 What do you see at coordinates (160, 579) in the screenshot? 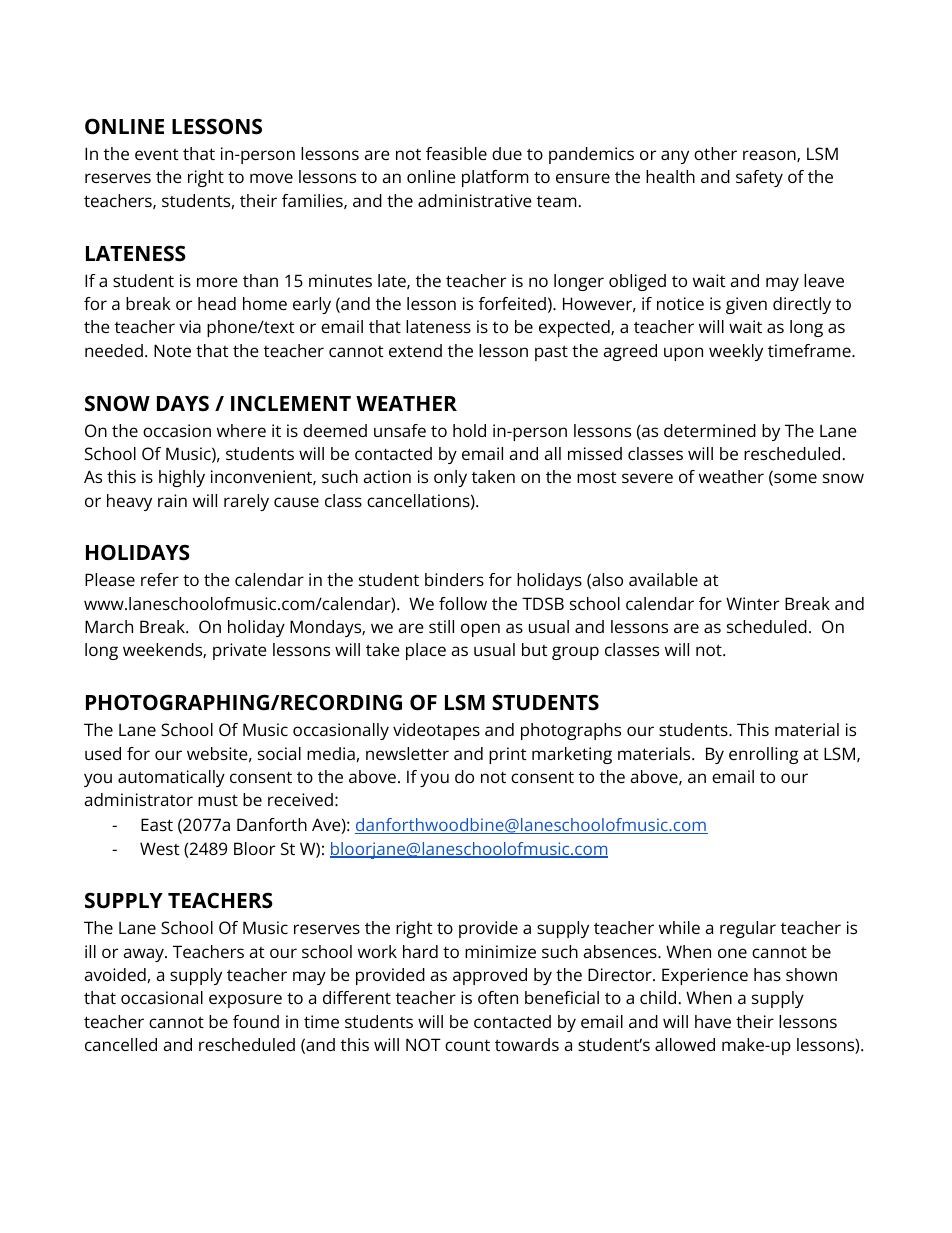
I see `refer` at bounding box center [160, 579].
